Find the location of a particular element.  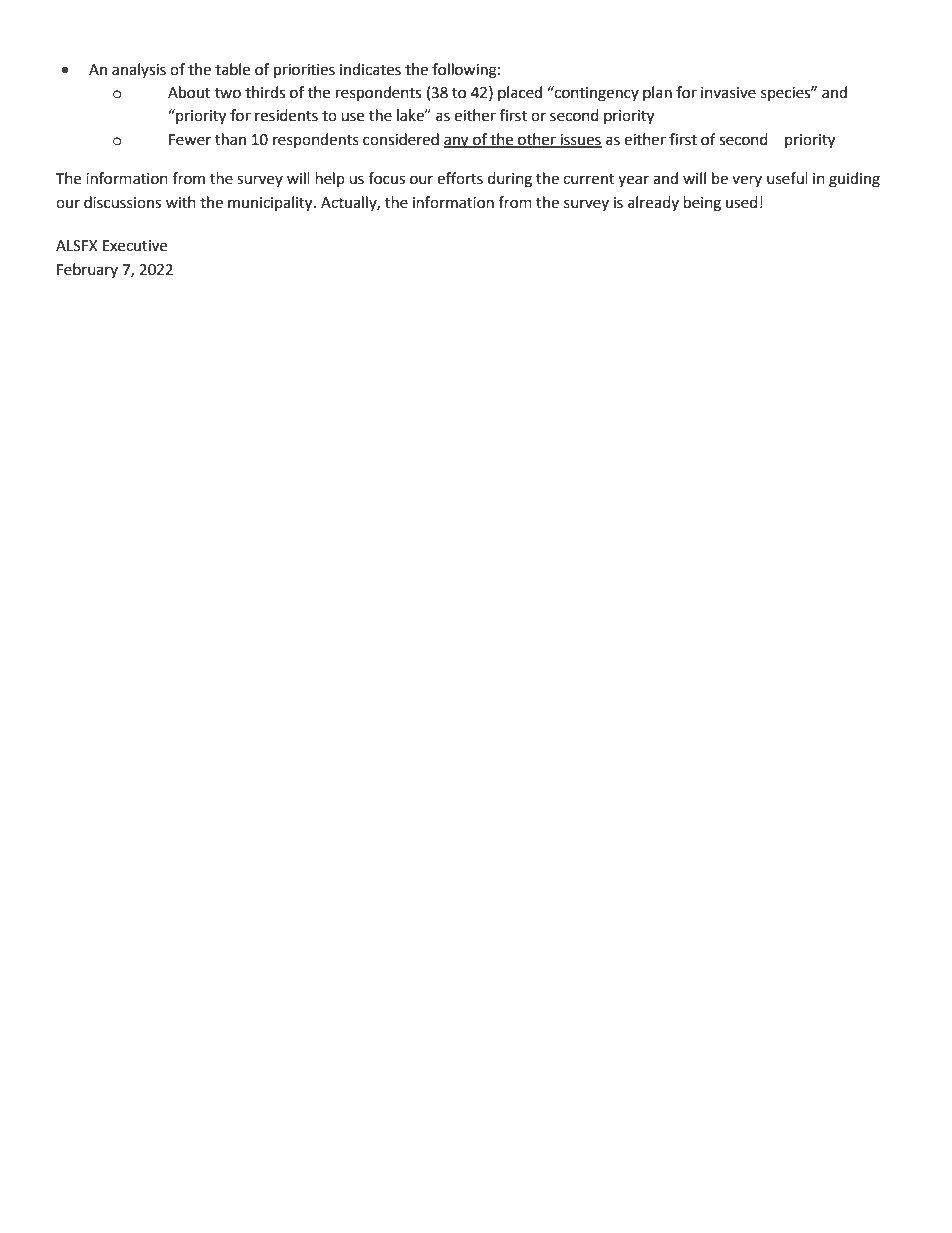

useful is located at coordinates (787, 178).
